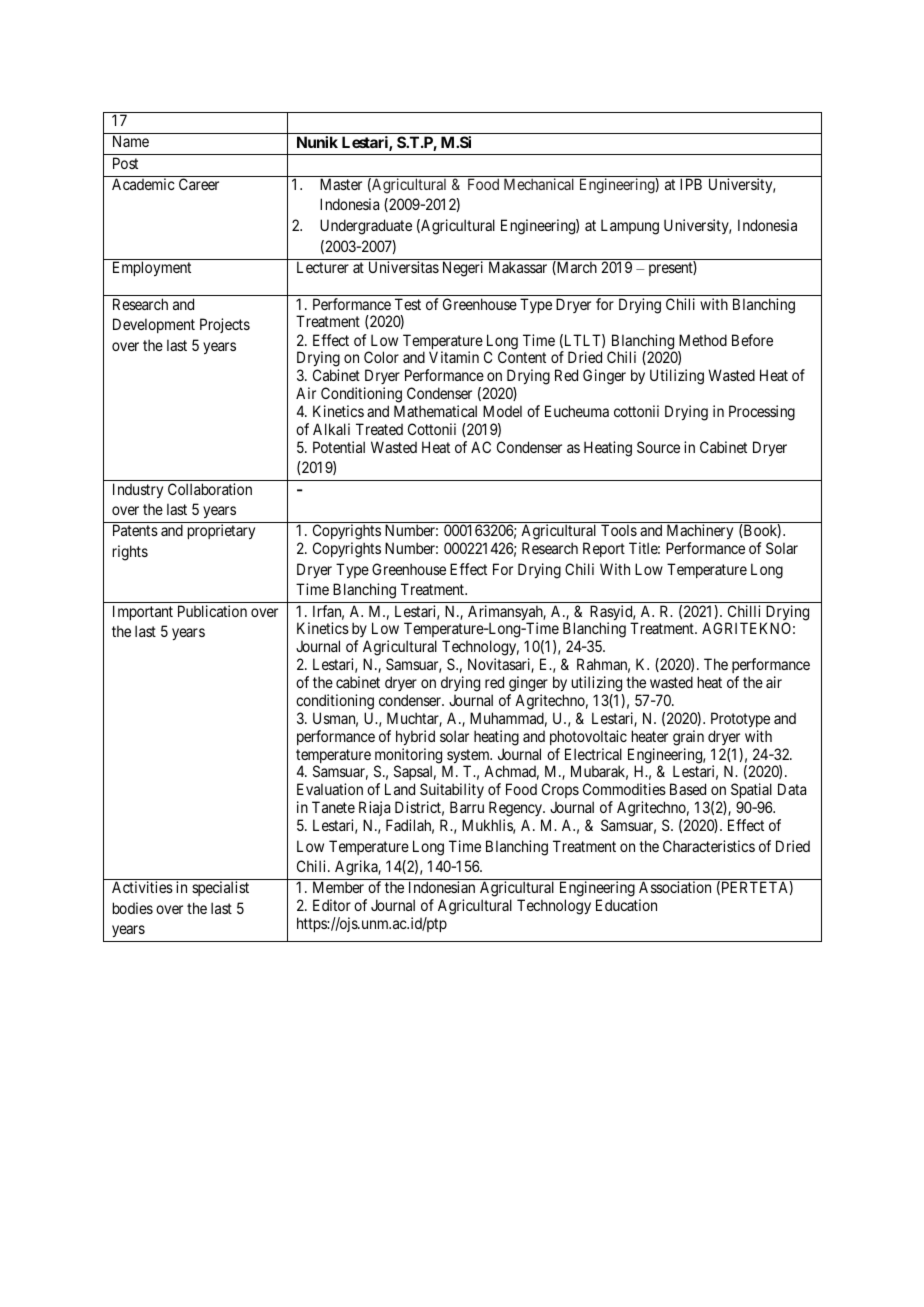 This screenshot has width=924, height=1307. I want to click on Mechanical, so click(539, 184).
